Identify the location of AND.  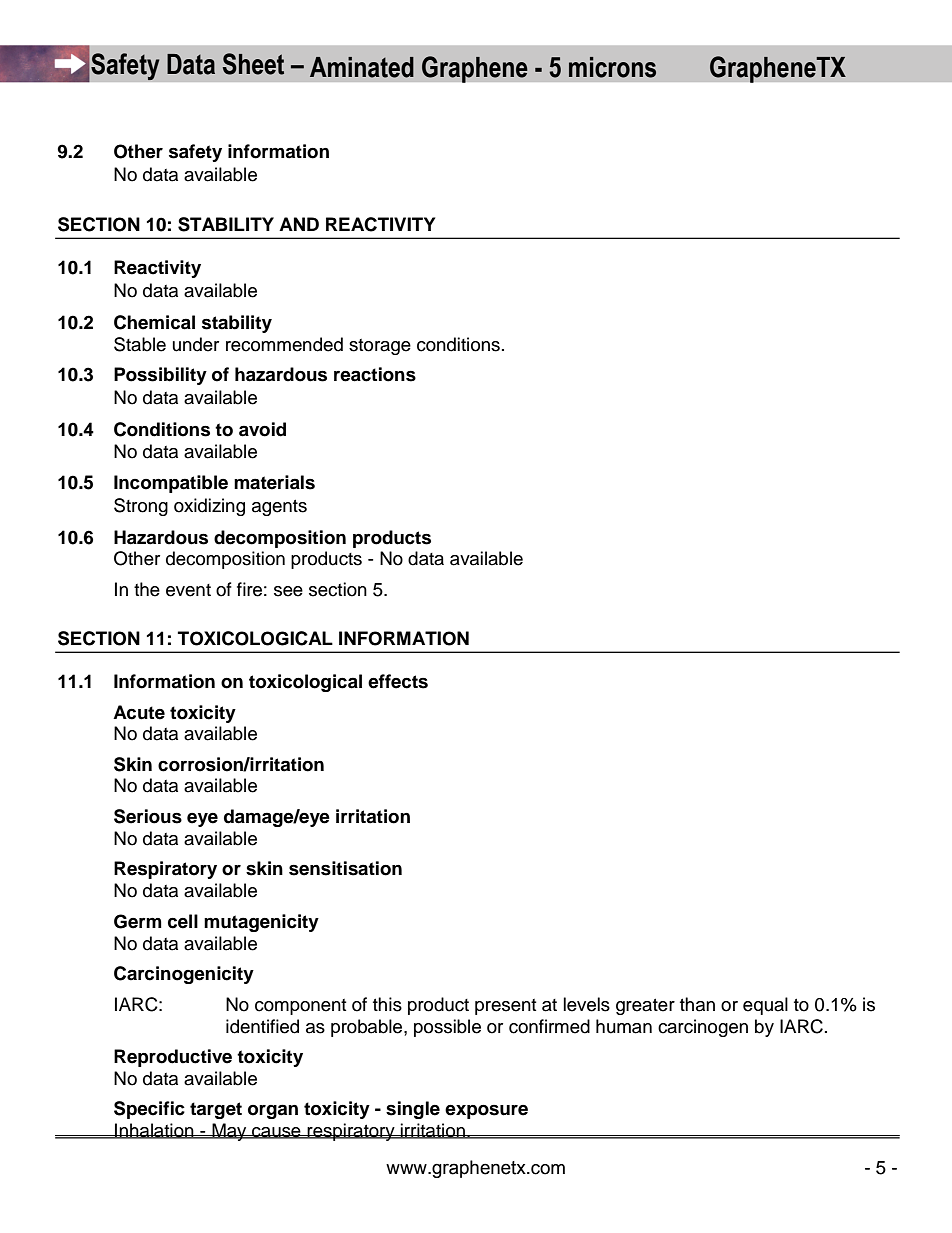
(299, 224).
